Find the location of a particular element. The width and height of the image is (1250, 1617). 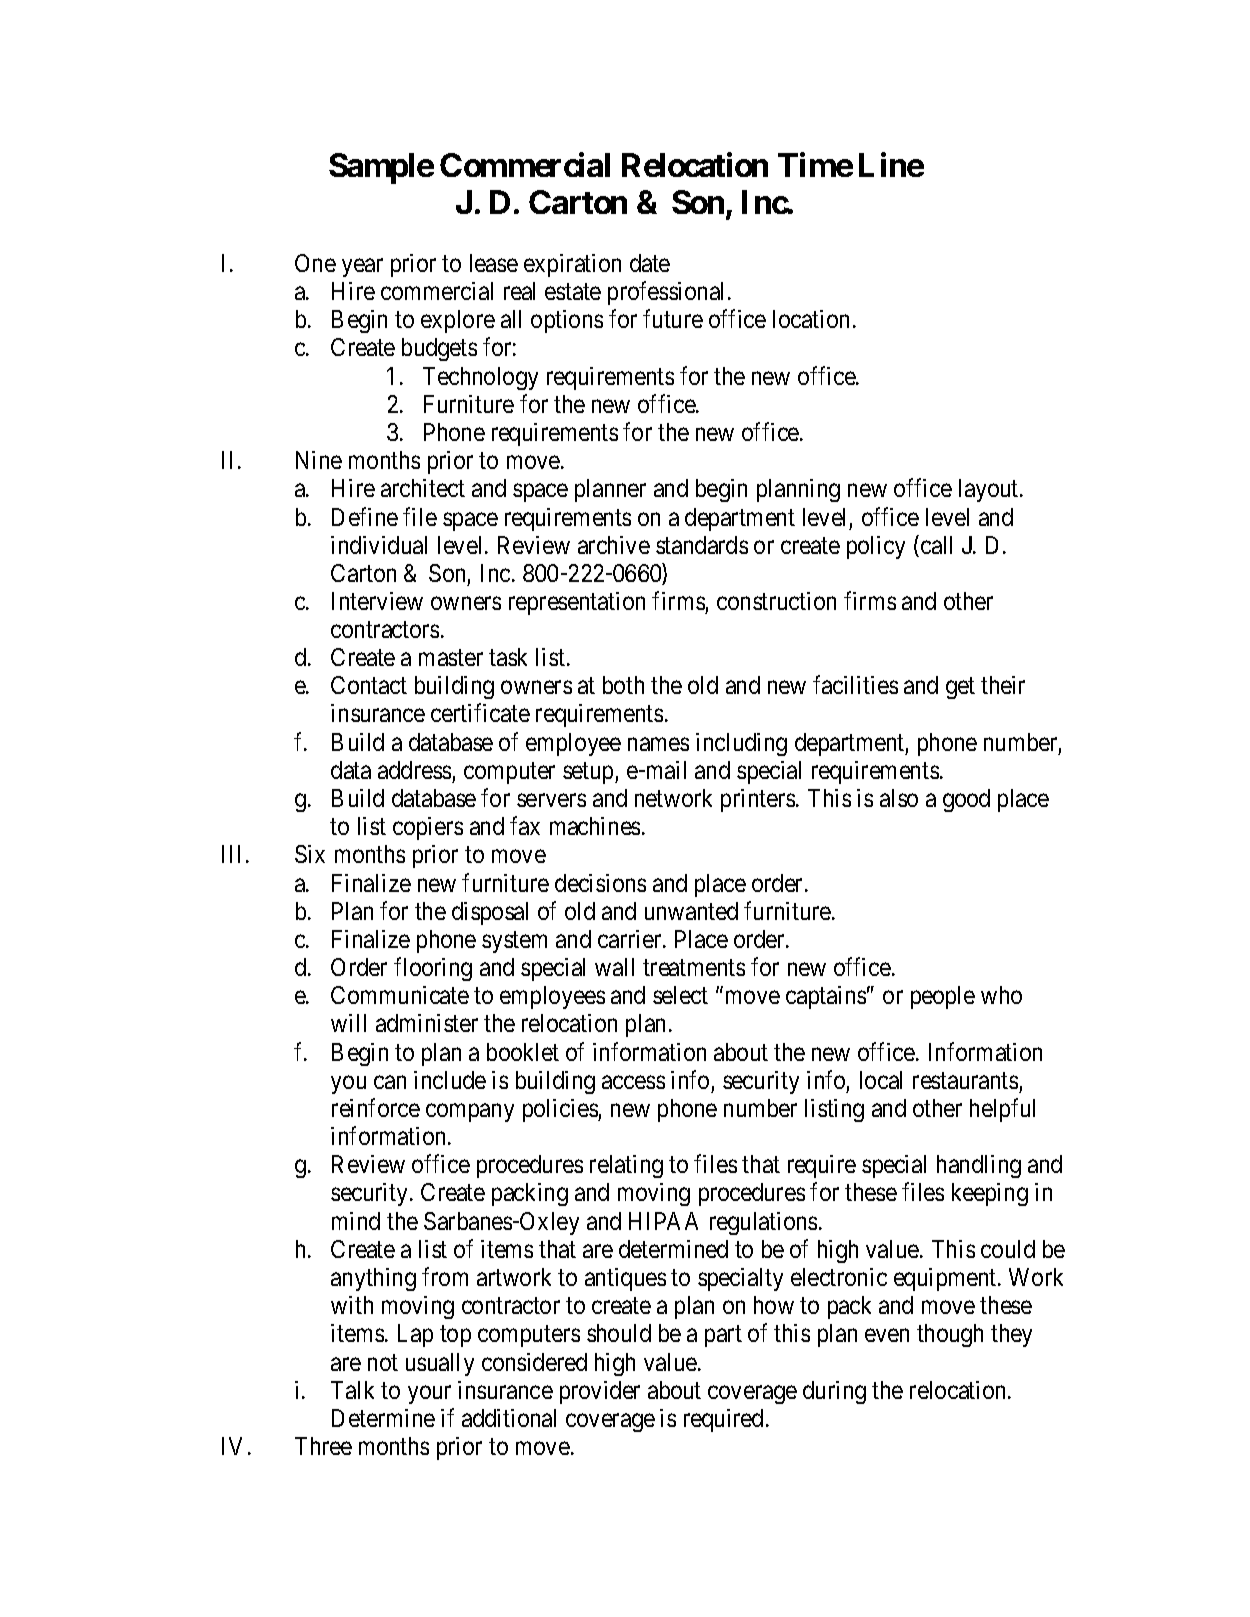

future is located at coordinates (673, 319).
